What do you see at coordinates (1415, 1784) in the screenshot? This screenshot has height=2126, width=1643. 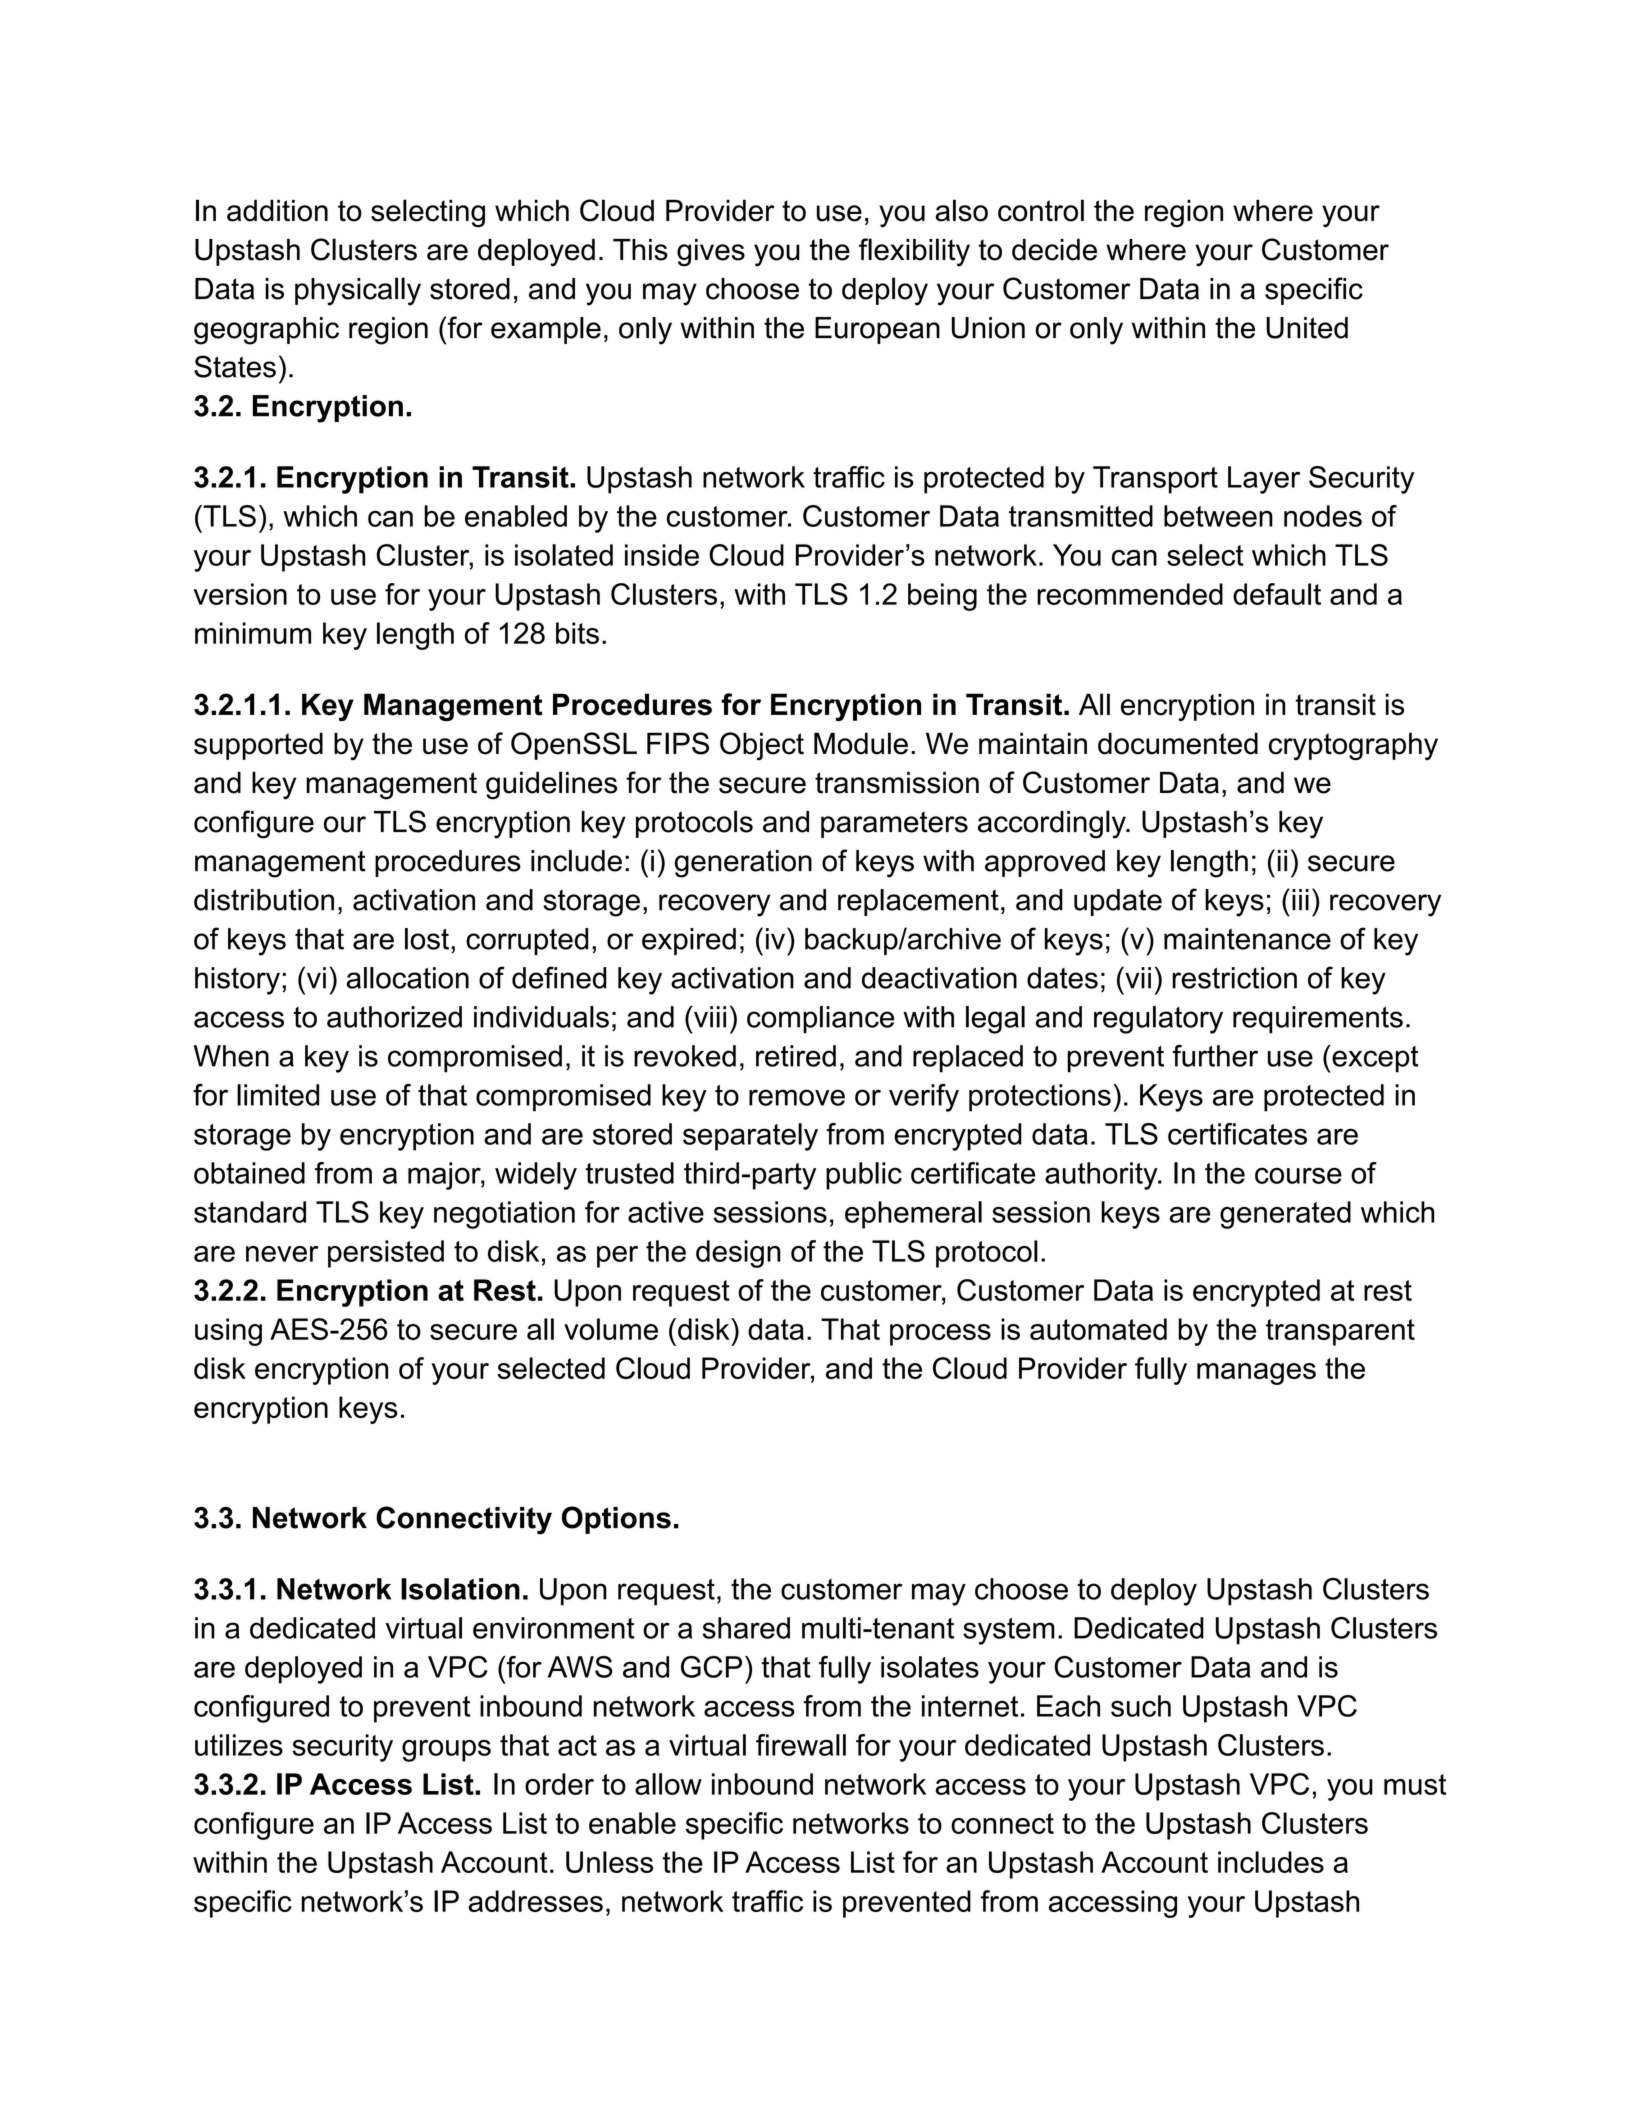 I see `must` at bounding box center [1415, 1784].
